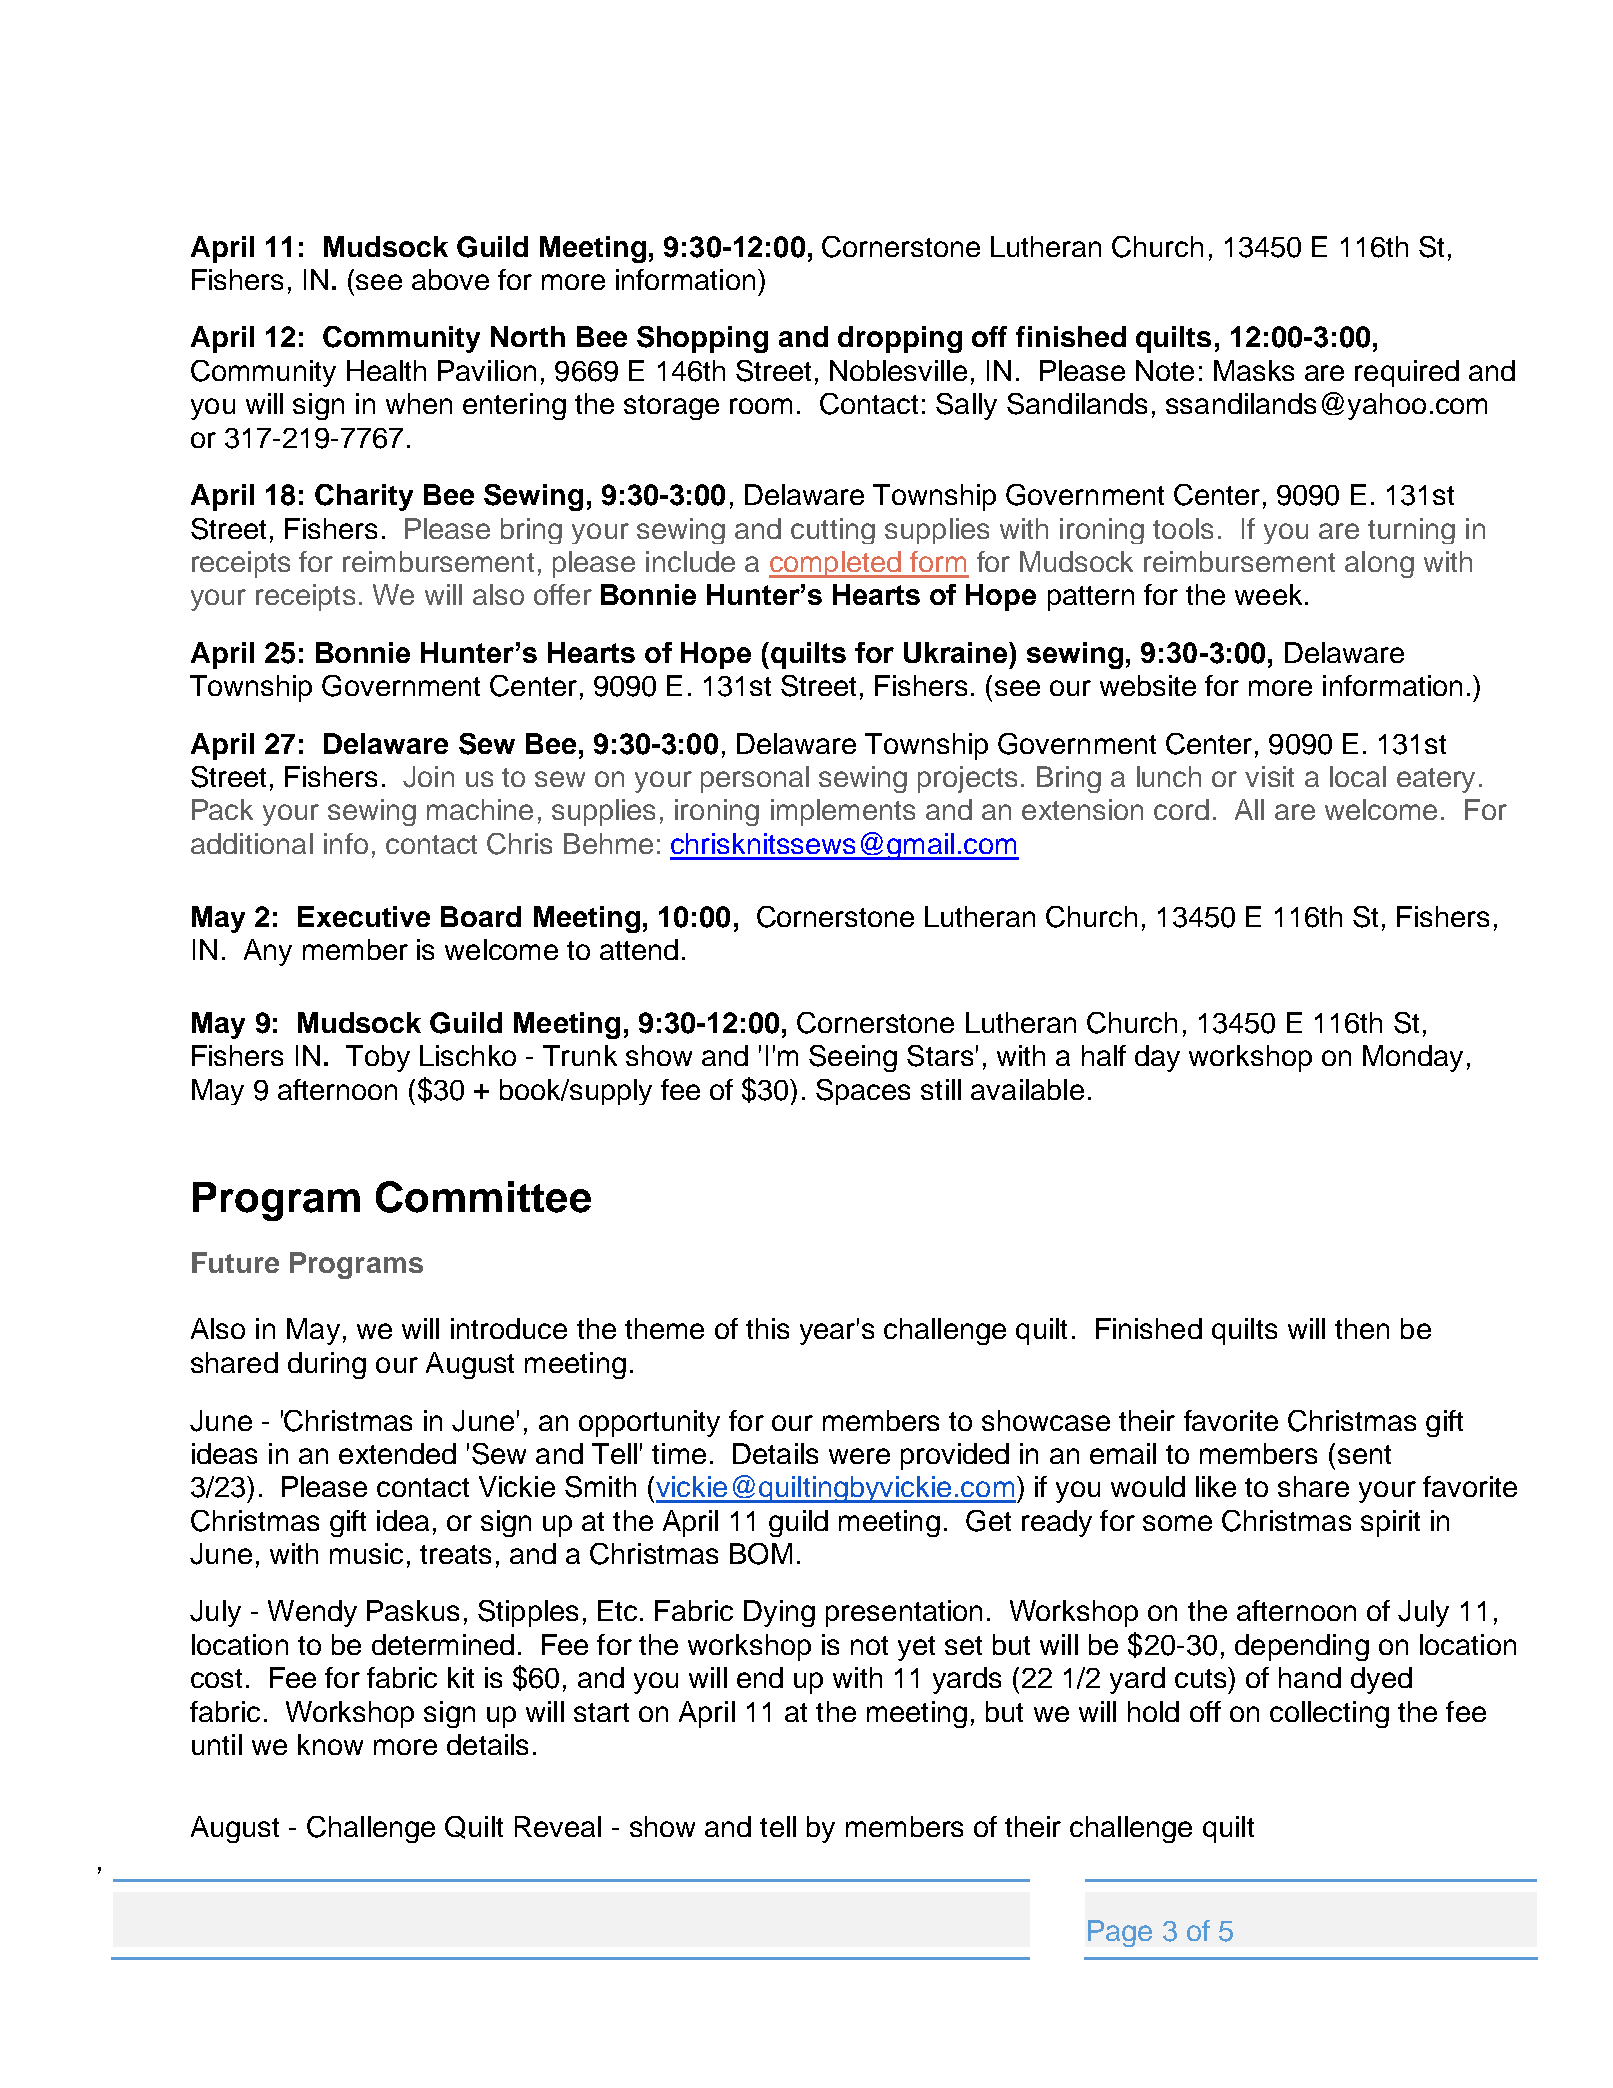 This screenshot has width=1613, height=2088. I want to click on know, so click(330, 1744).
